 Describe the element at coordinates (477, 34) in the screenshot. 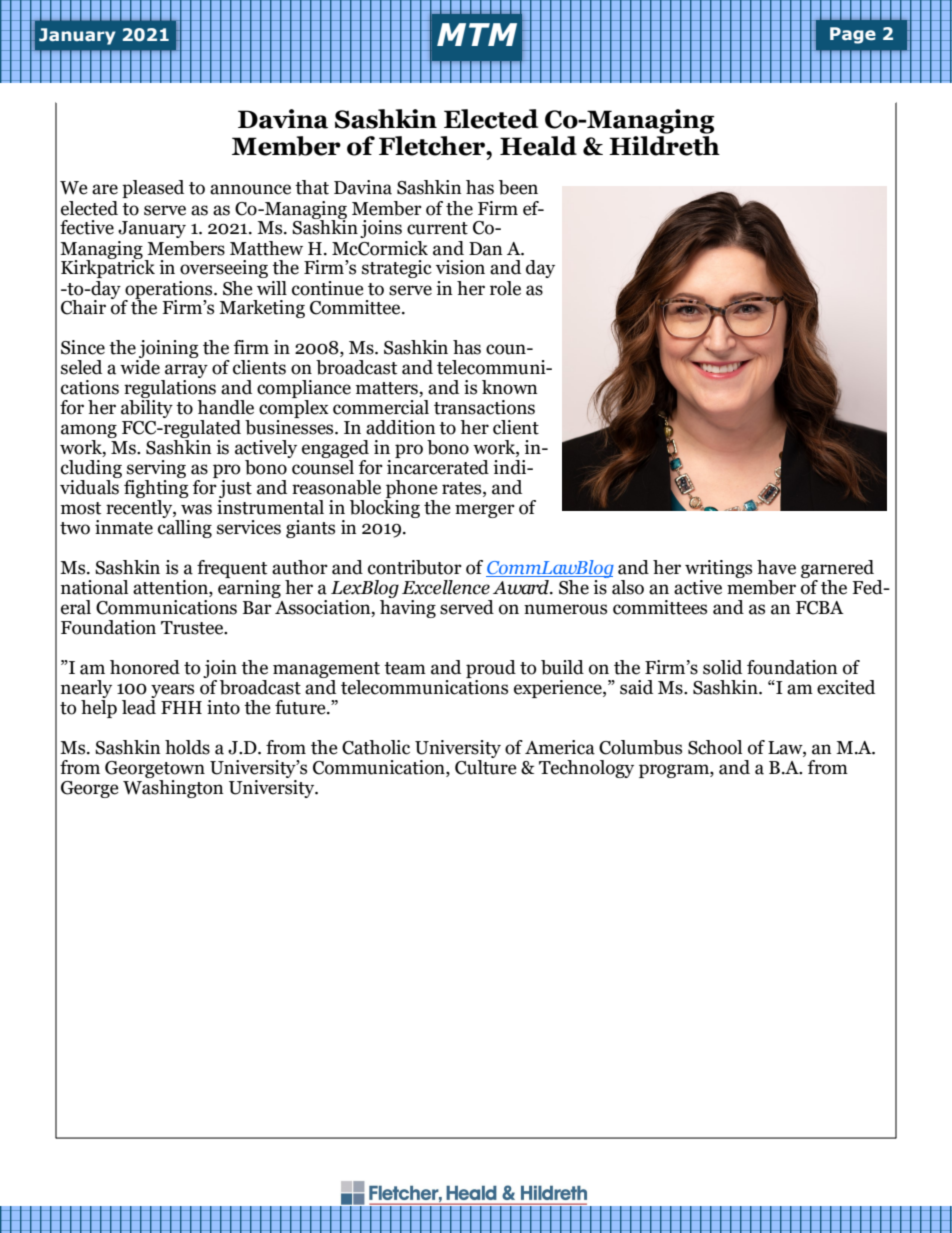

I see `MTM` at that location.
